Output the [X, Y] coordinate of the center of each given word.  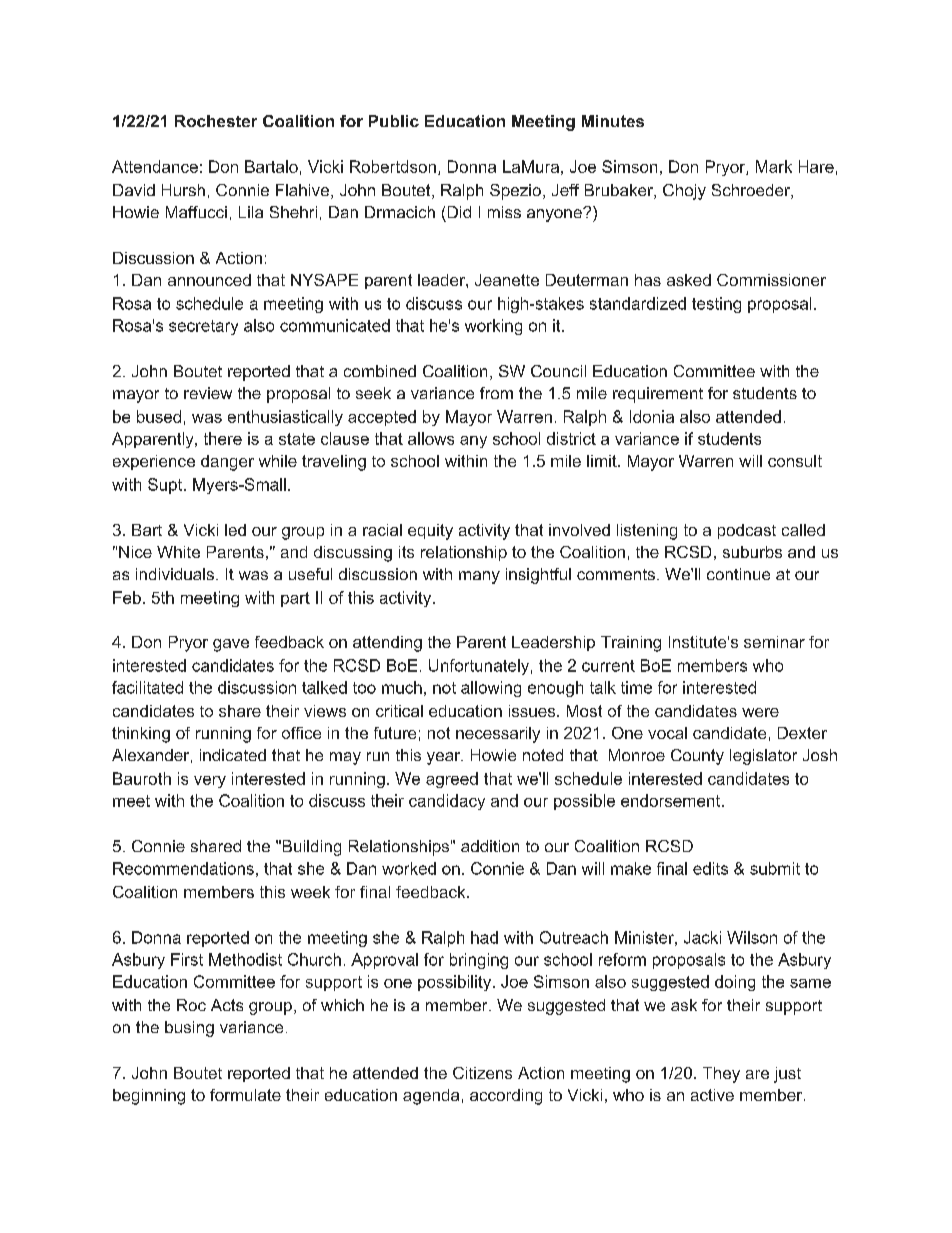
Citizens [482, 1073]
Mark [774, 166]
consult [795, 461]
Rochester [216, 121]
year [445, 758]
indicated [233, 755]
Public [394, 121]
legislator [763, 757]
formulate [245, 1095]
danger [227, 463]
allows [431, 438]
